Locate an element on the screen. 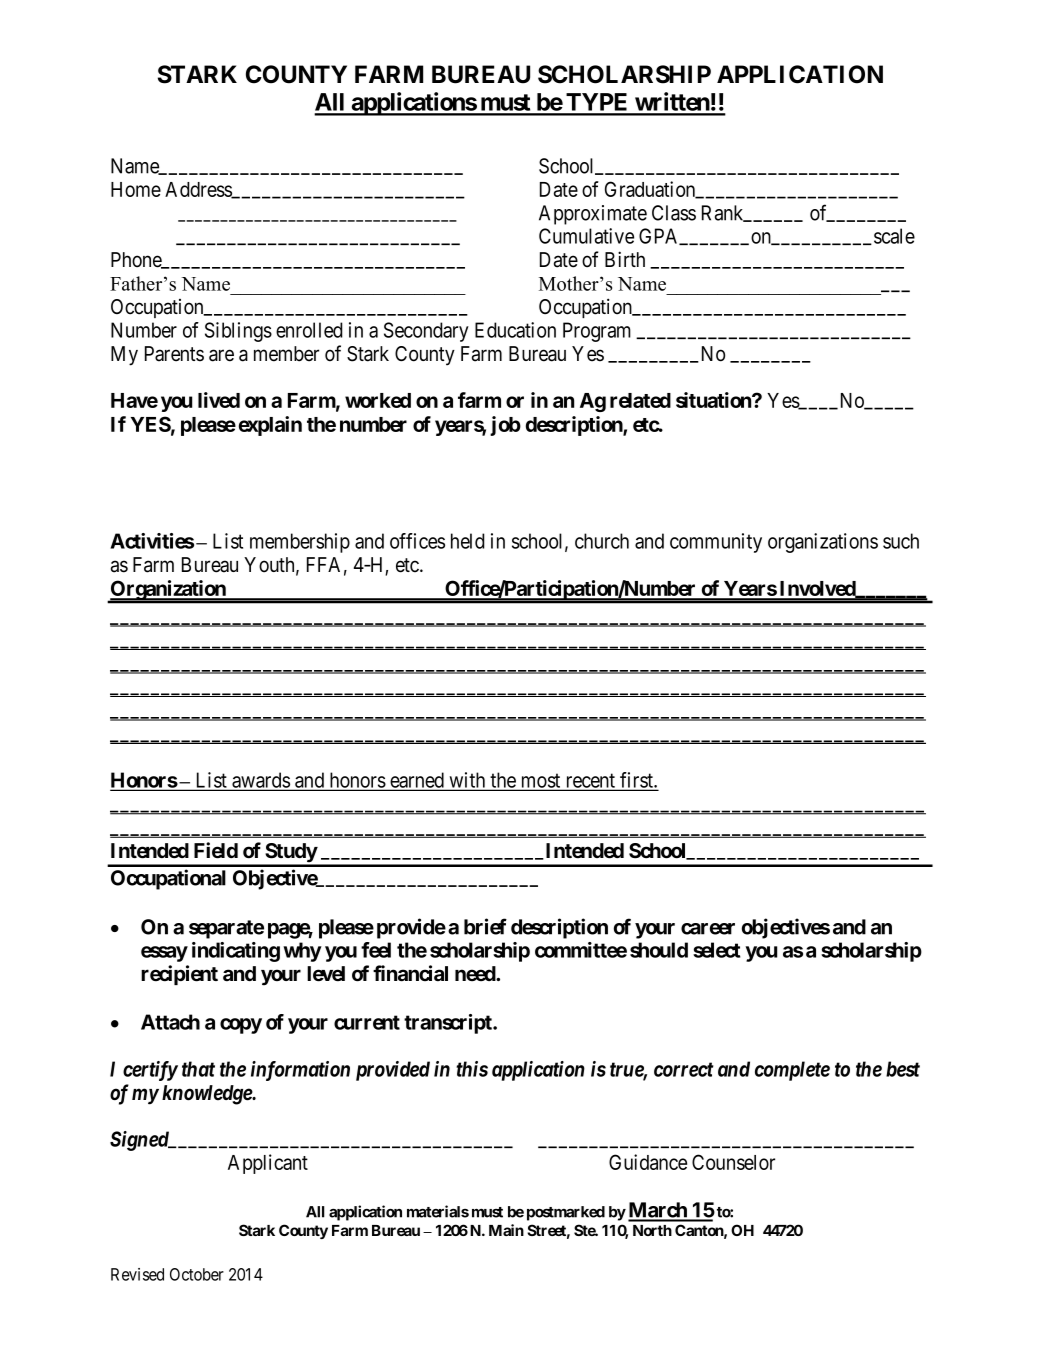 This screenshot has height=1346, width=1040. Cumulative is located at coordinates (586, 236).
